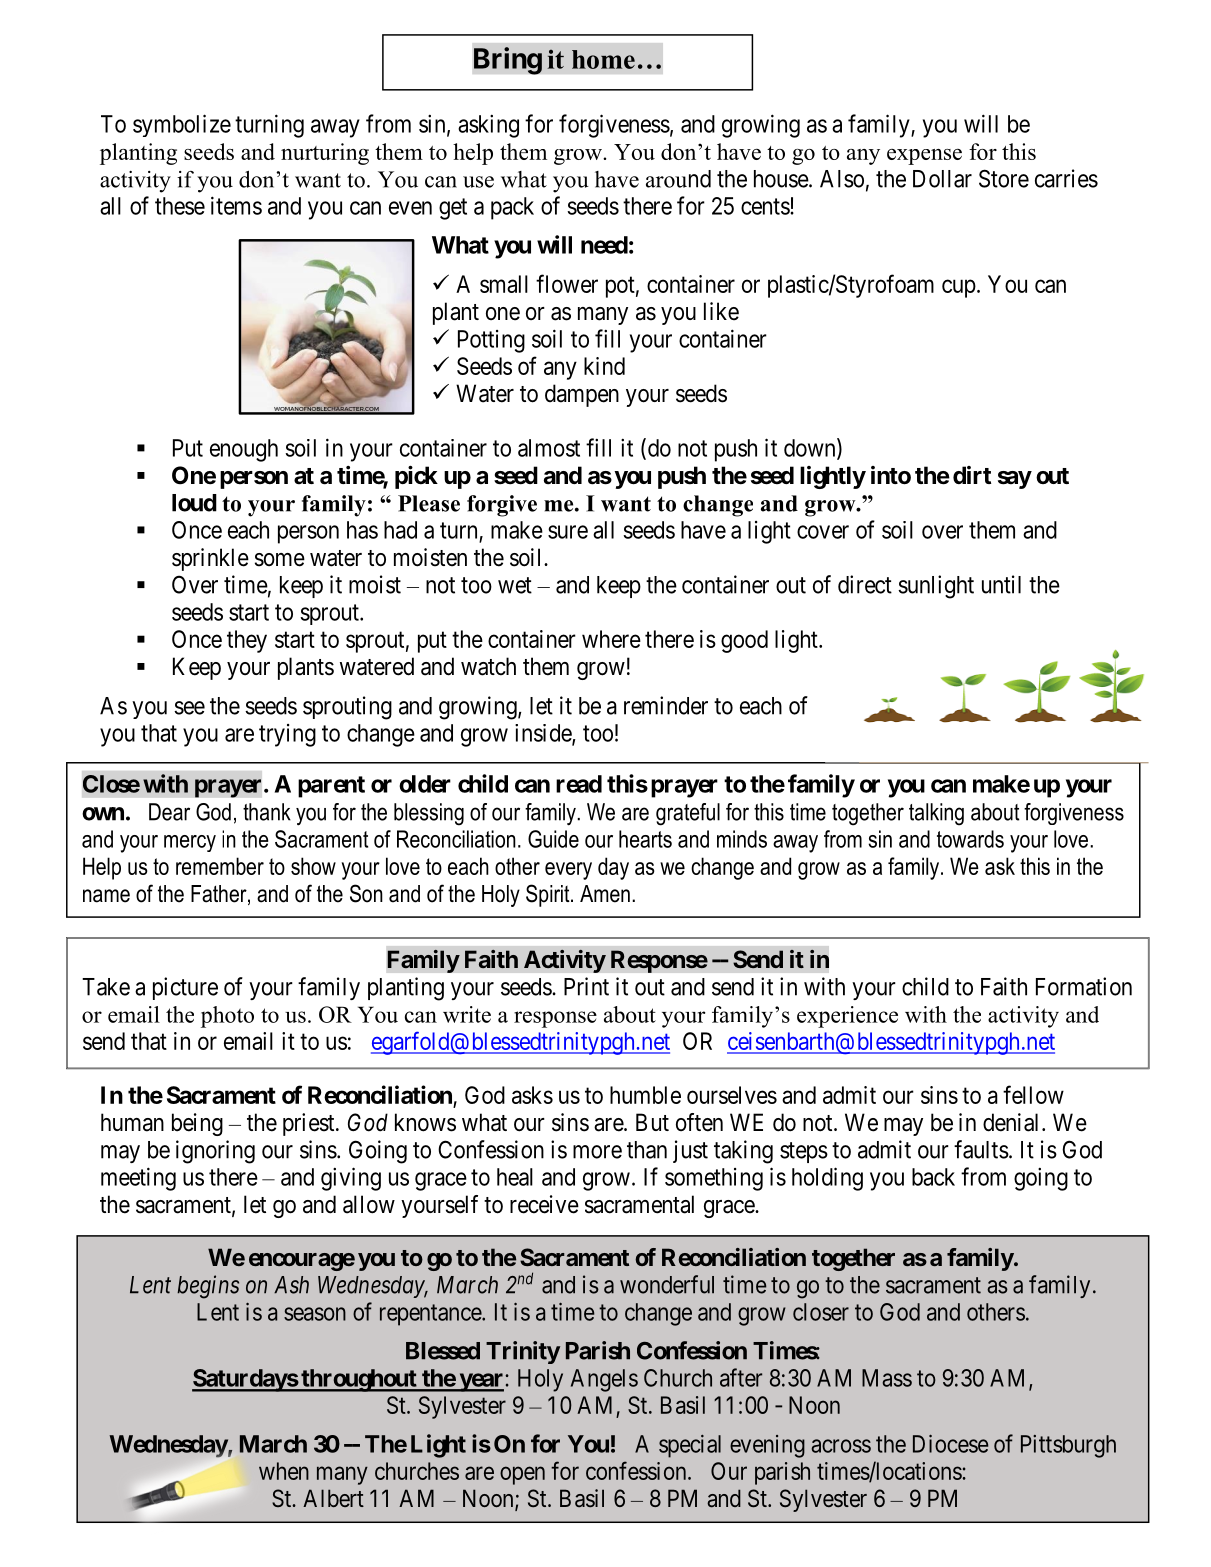 The height and width of the screenshot is (1567, 1211). Describe the element at coordinates (972, 475) in the screenshot. I see `dirt` at that location.
